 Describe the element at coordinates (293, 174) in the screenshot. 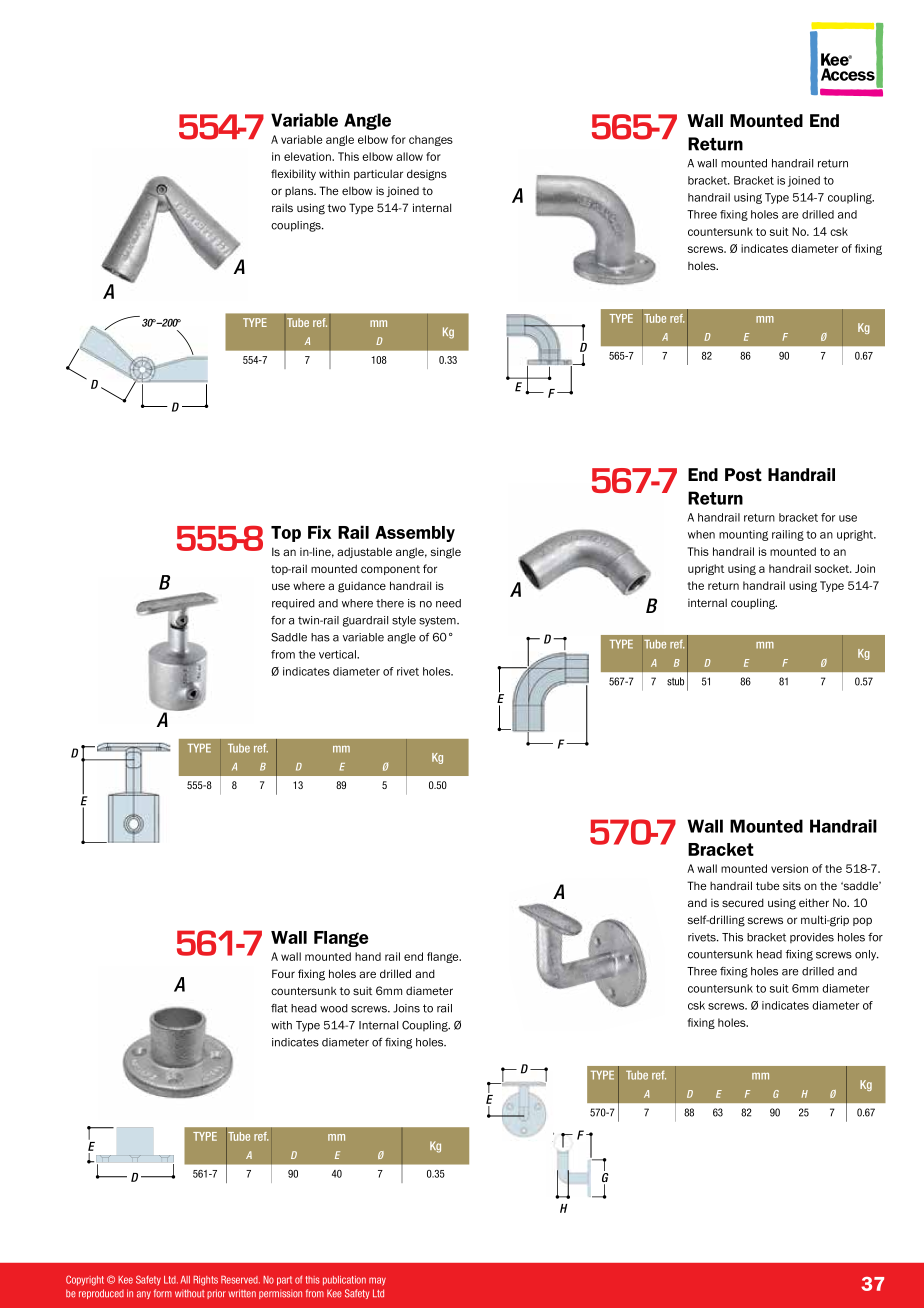

I see `flexibility` at that location.
